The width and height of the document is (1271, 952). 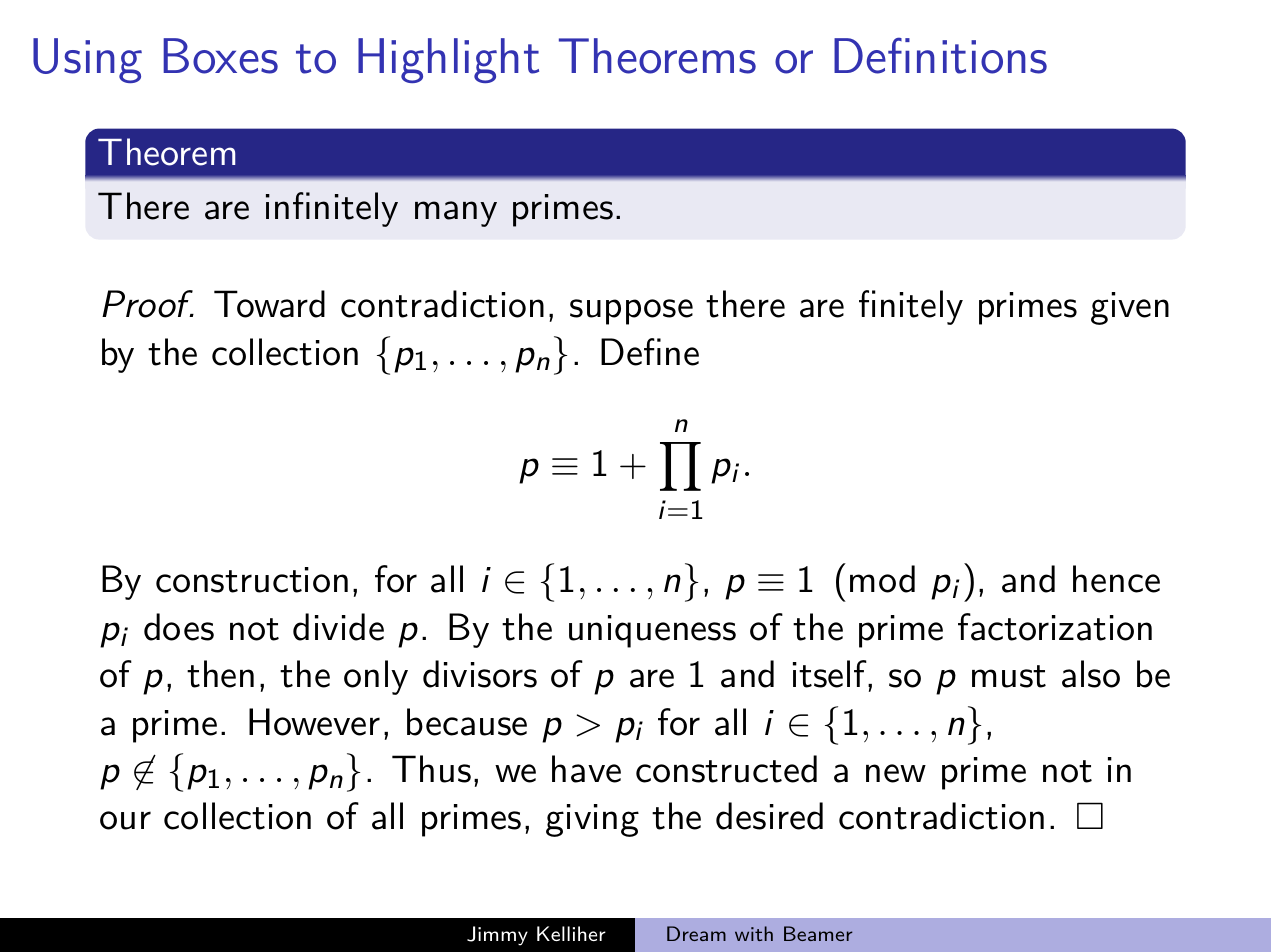 What do you see at coordinates (269, 304) in the document?
I see `Toward` at bounding box center [269, 304].
